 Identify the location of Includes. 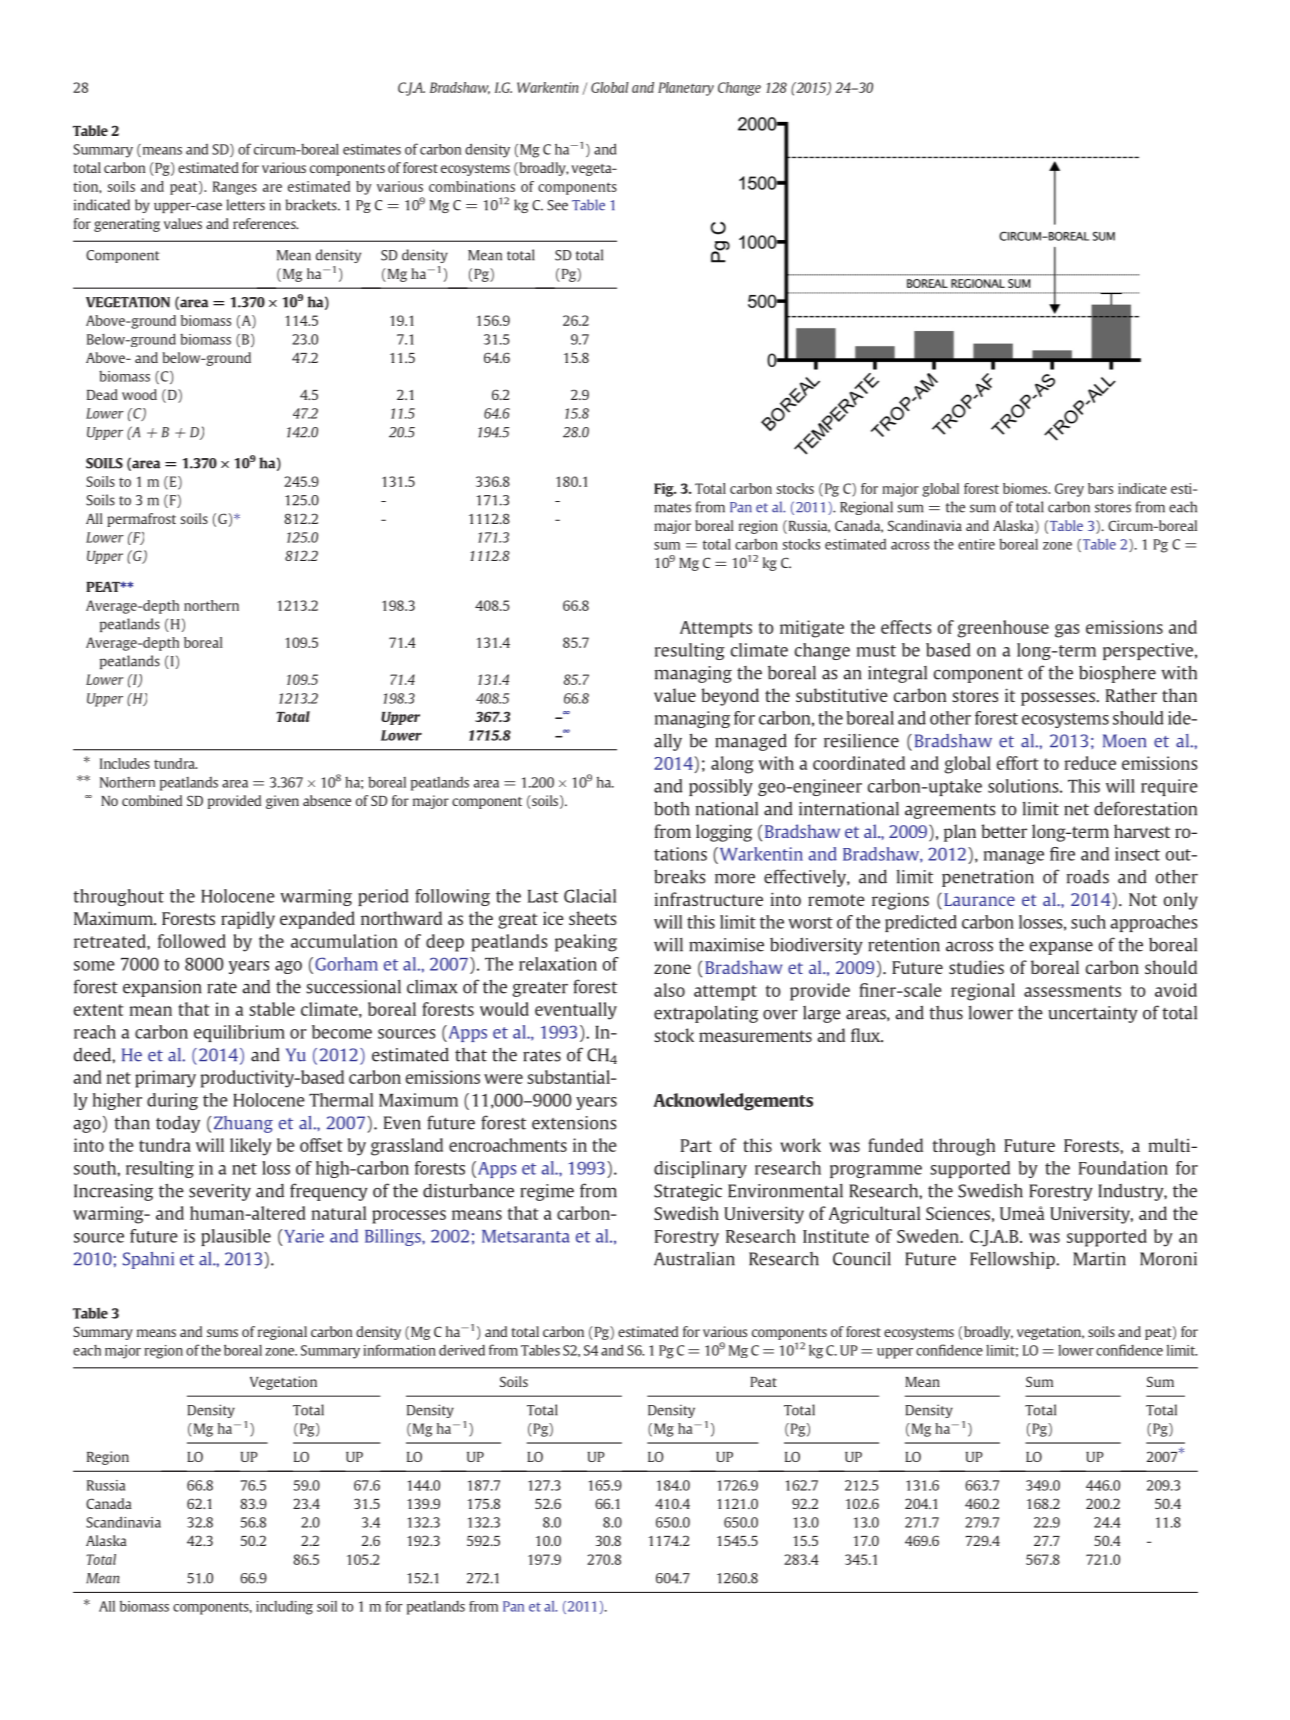
(125, 763).
